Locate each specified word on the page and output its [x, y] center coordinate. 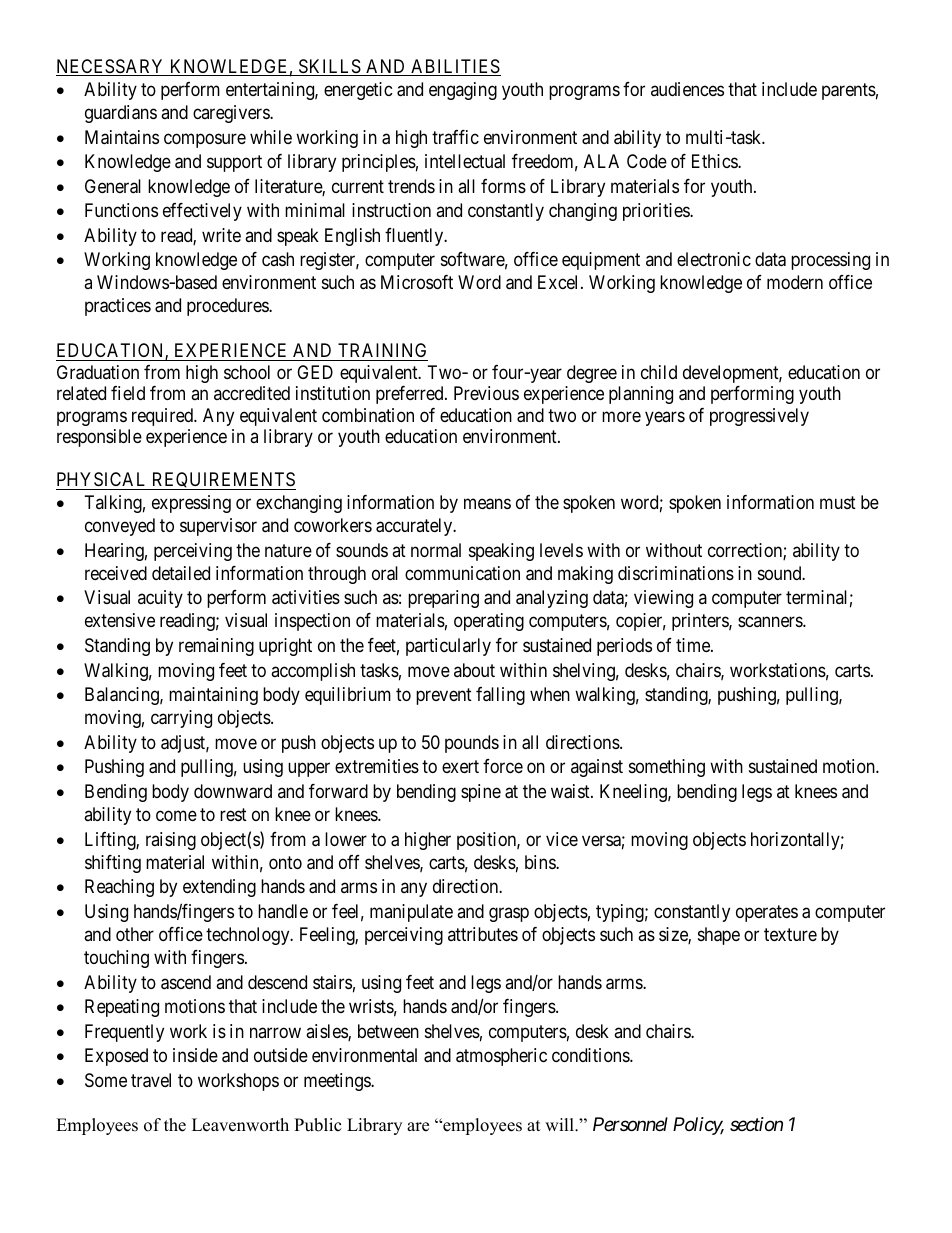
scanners [771, 622]
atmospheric [501, 1057]
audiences [687, 89]
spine [481, 793]
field [128, 393]
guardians [121, 114]
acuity [160, 599]
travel [151, 1080]
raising [171, 841]
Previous [486, 393]
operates [767, 913]
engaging [463, 91]
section [756, 1124]
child [659, 372]
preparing [443, 599]
